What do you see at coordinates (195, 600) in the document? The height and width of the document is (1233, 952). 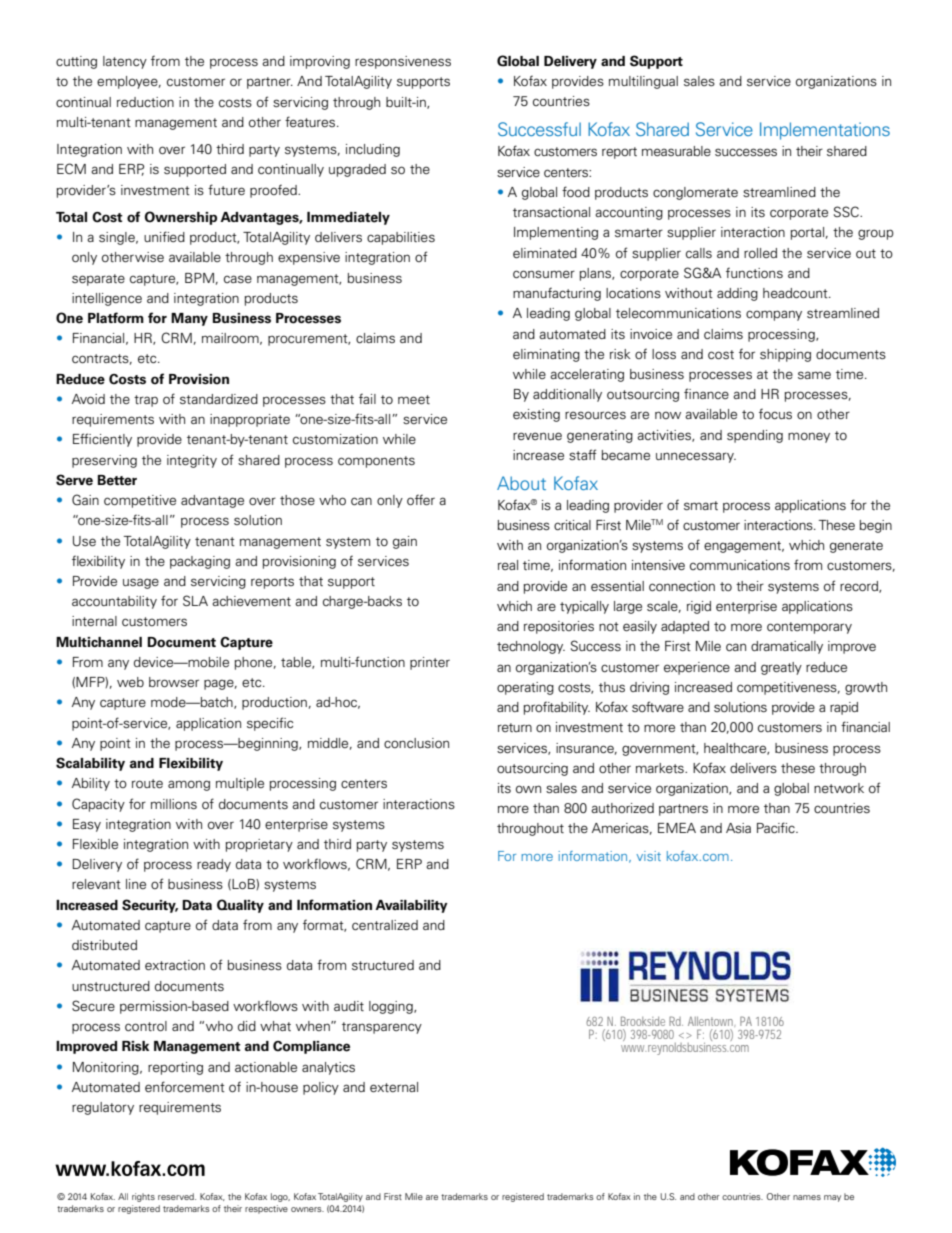 I see `SLA` at bounding box center [195, 600].
